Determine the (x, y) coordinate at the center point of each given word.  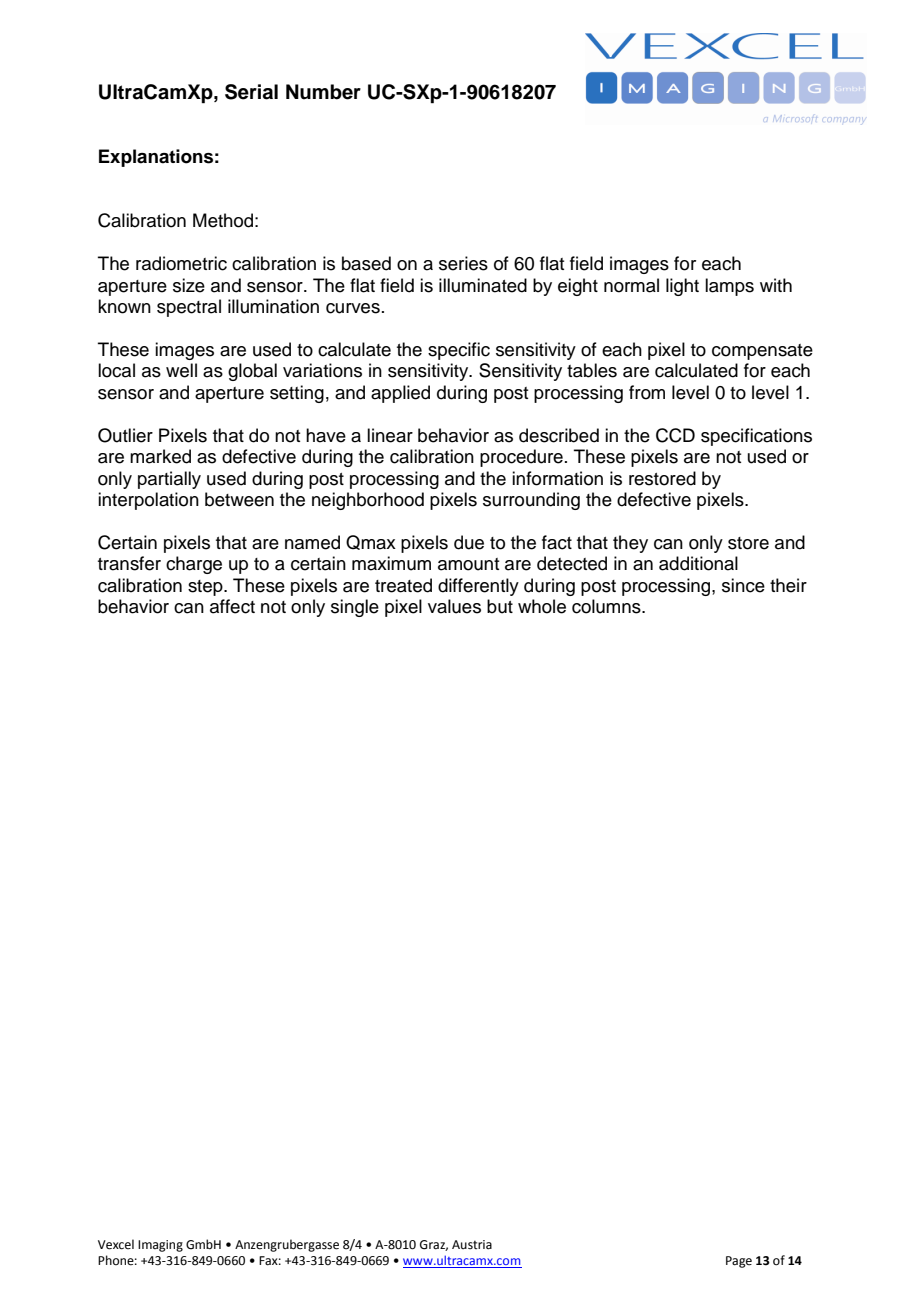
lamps (729, 287)
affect (232, 606)
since (743, 585)
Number (323, 92)
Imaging (160, 1246)
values (454, 606)
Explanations (156, 158)
